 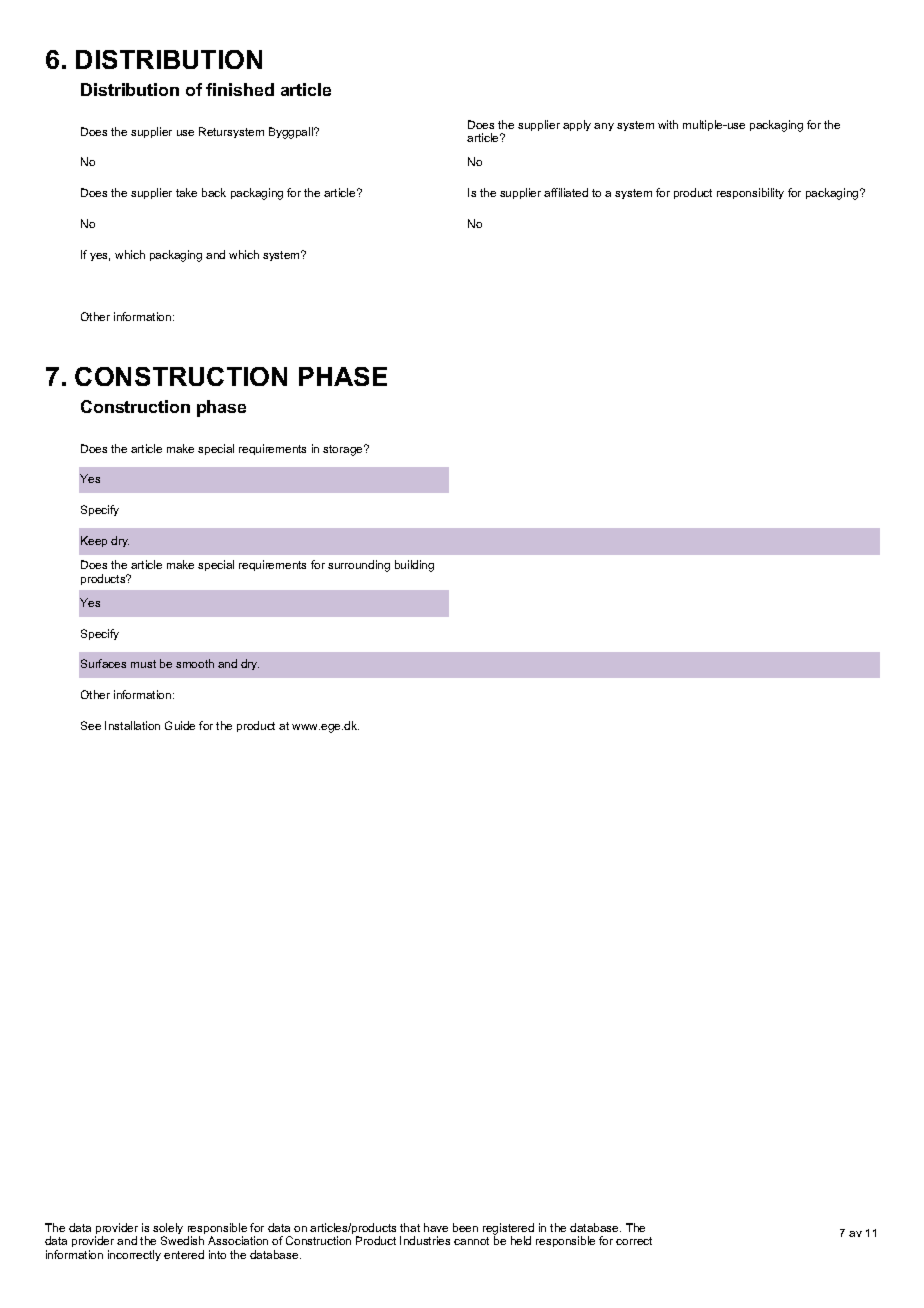 I want to click on take, so click(x=186, y=192).
